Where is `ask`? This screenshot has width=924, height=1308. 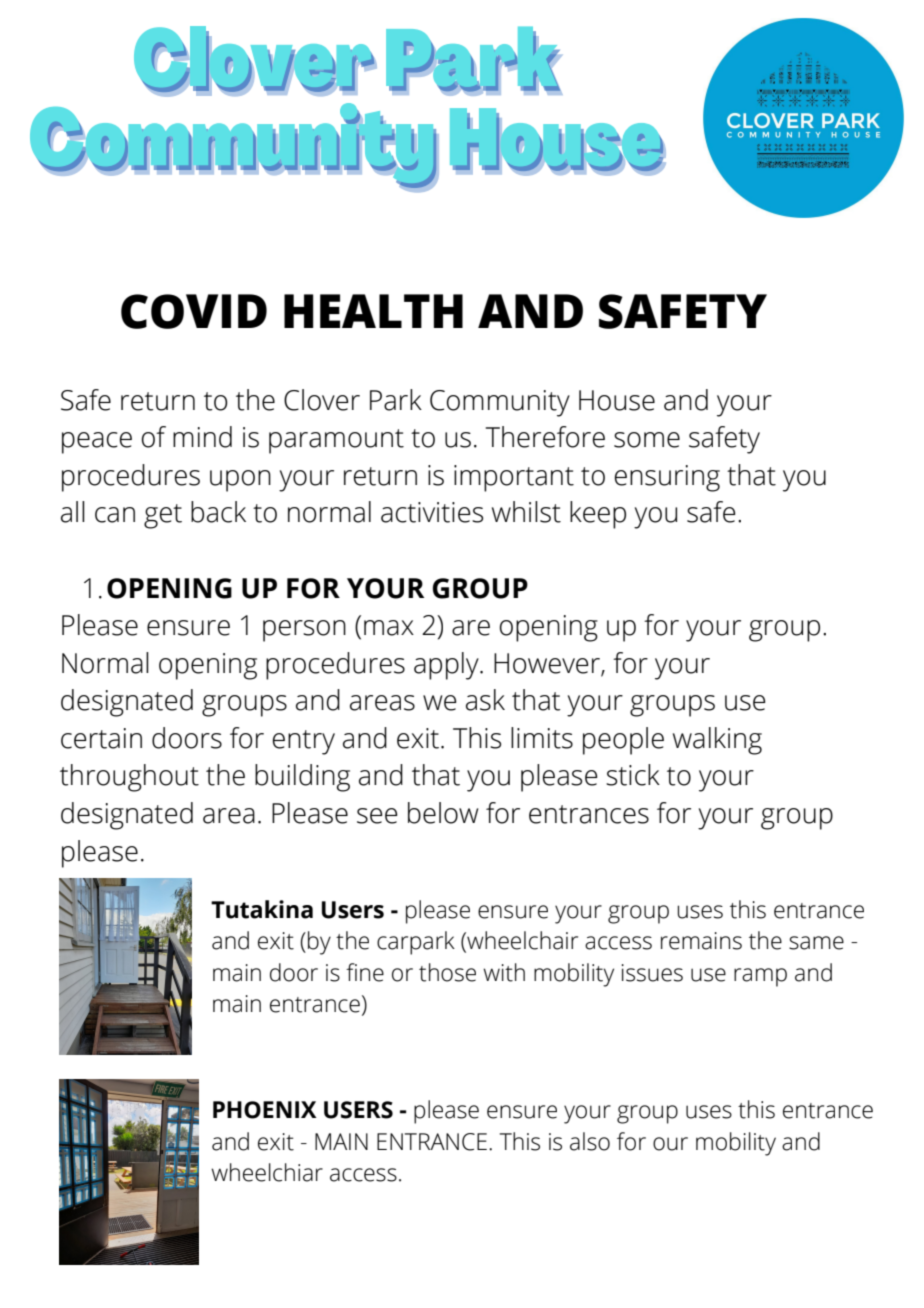 ask is located at coordinates (485, 700).
